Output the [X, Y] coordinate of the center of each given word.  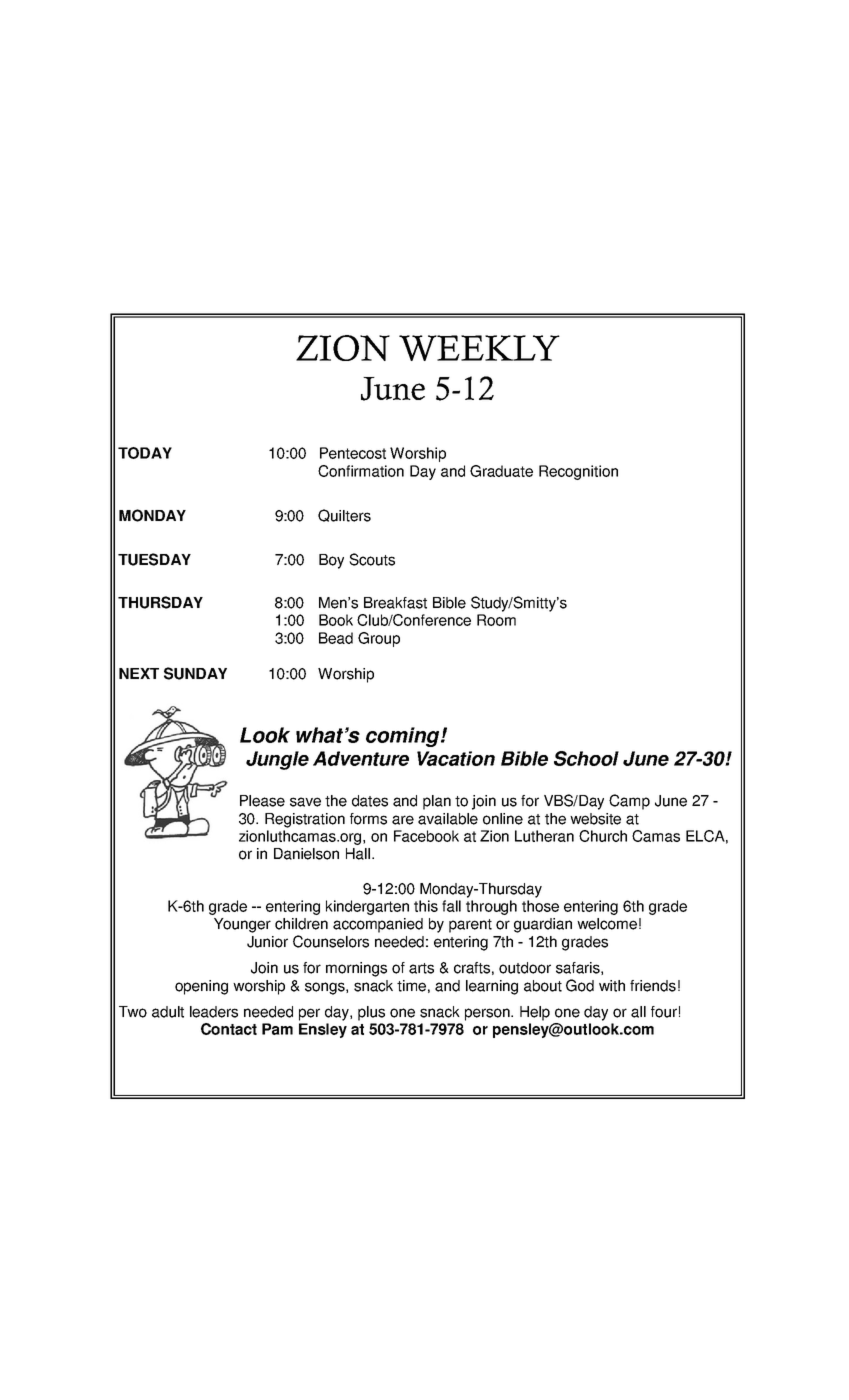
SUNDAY [195, 673]
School [586, 758]
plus [371, 1013]
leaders [214, 1012]
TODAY [145, 453]
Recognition [578, 472]
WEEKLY [479, 348]
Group [379, 639]
